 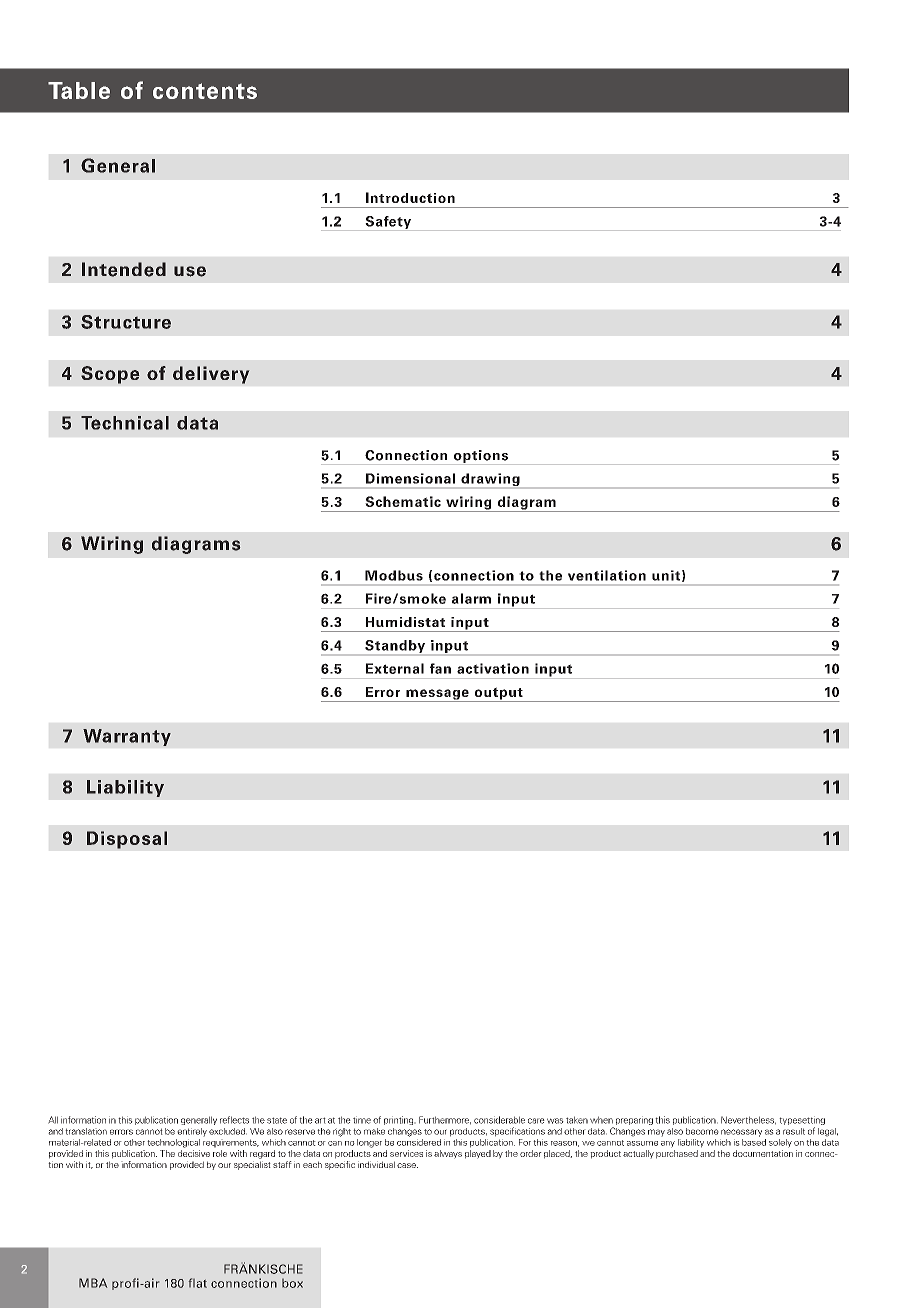 I want to click on drawing, so click(x=490, y=481).
